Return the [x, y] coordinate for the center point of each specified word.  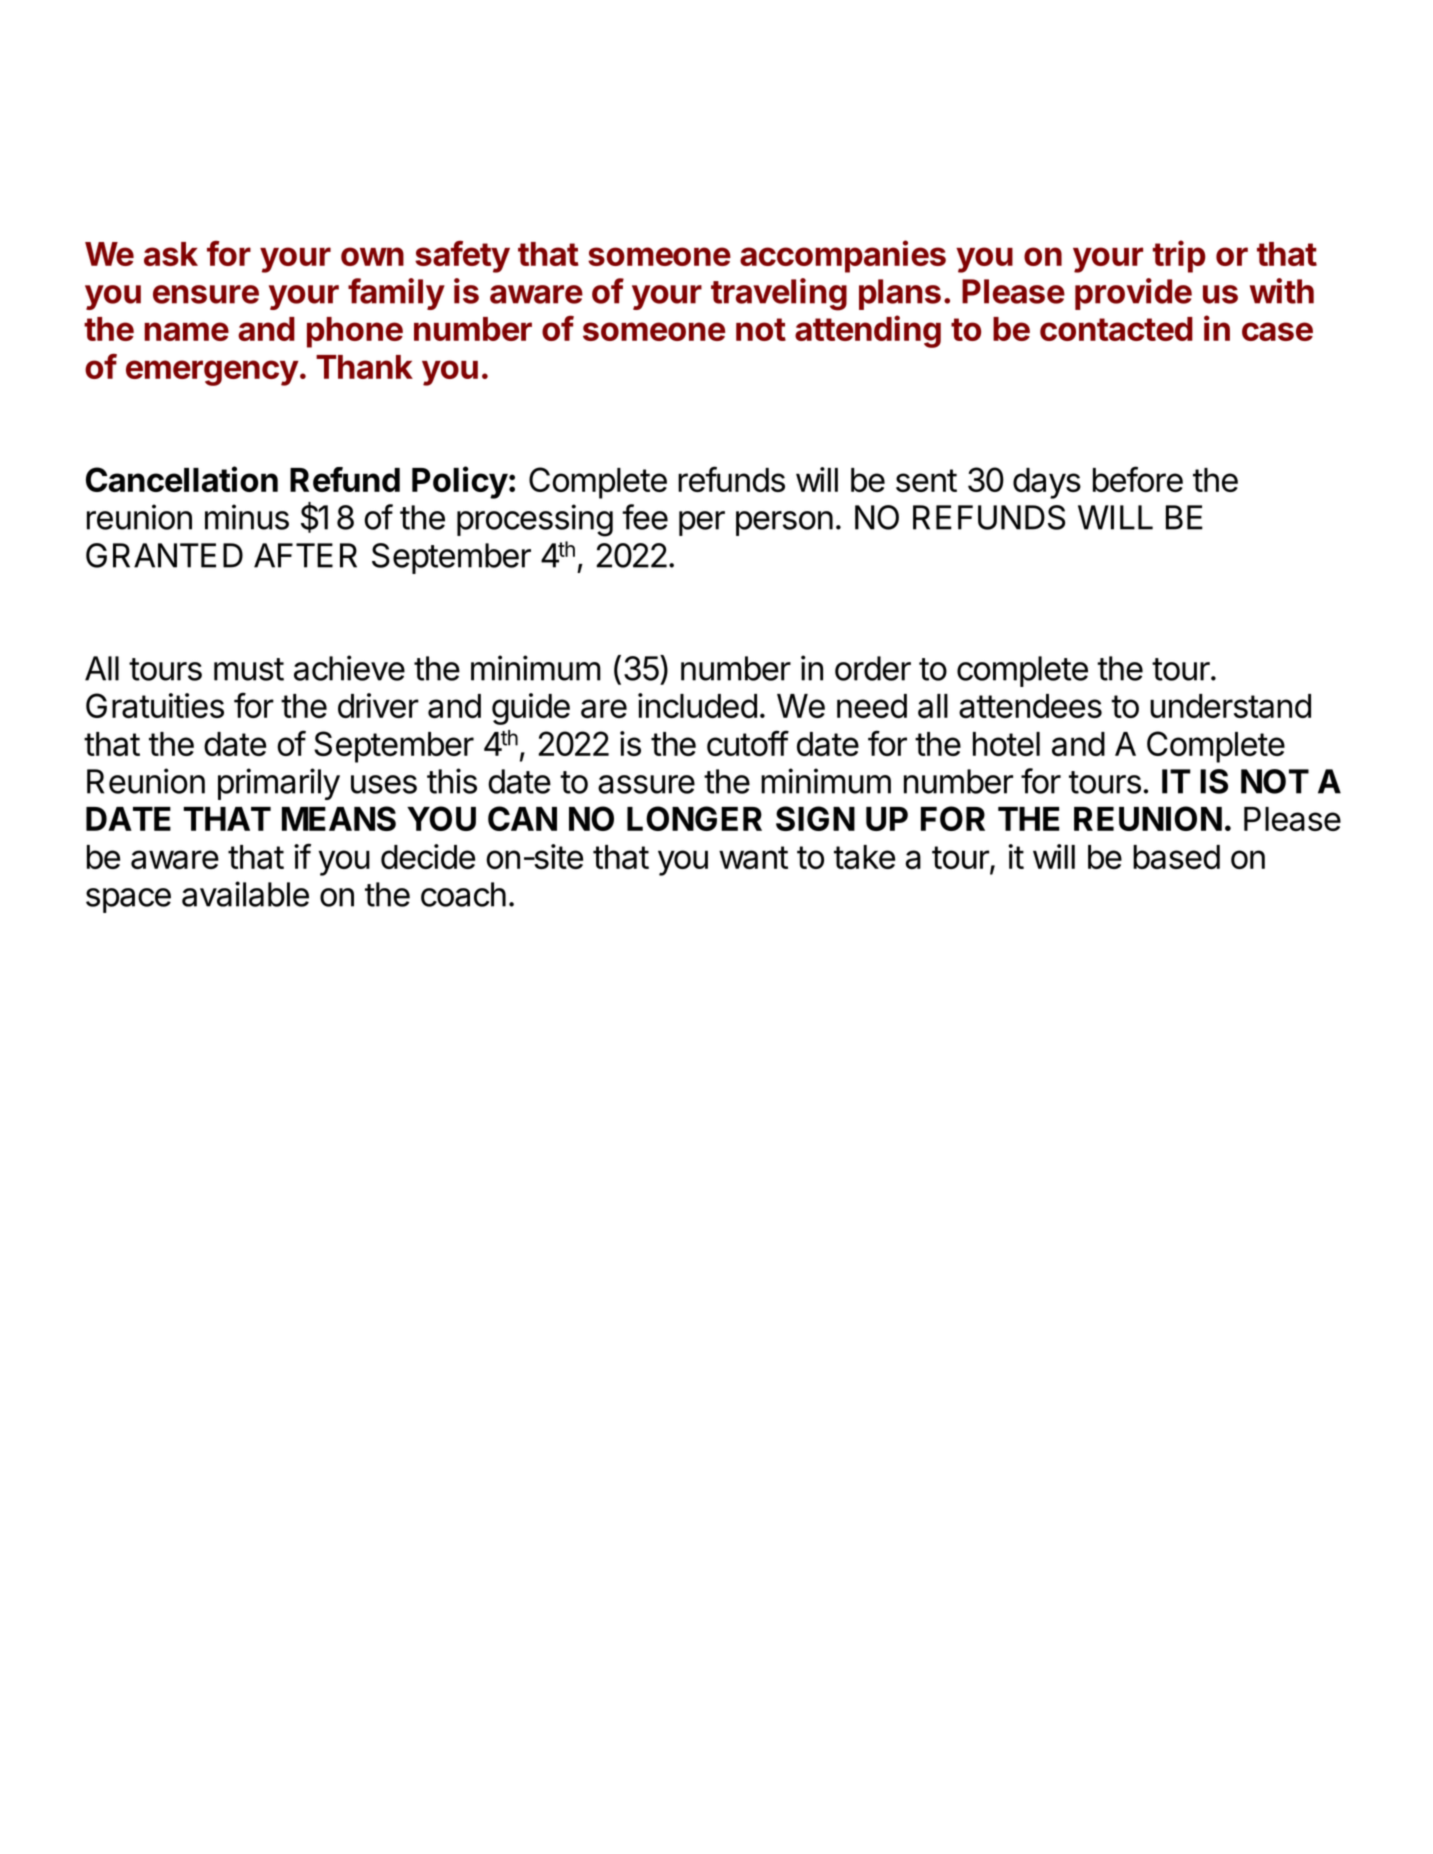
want [753, 857]
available [245, 894]
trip [1179, 256]
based [1176, 857]
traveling [779, 294]
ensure [206, 294]
